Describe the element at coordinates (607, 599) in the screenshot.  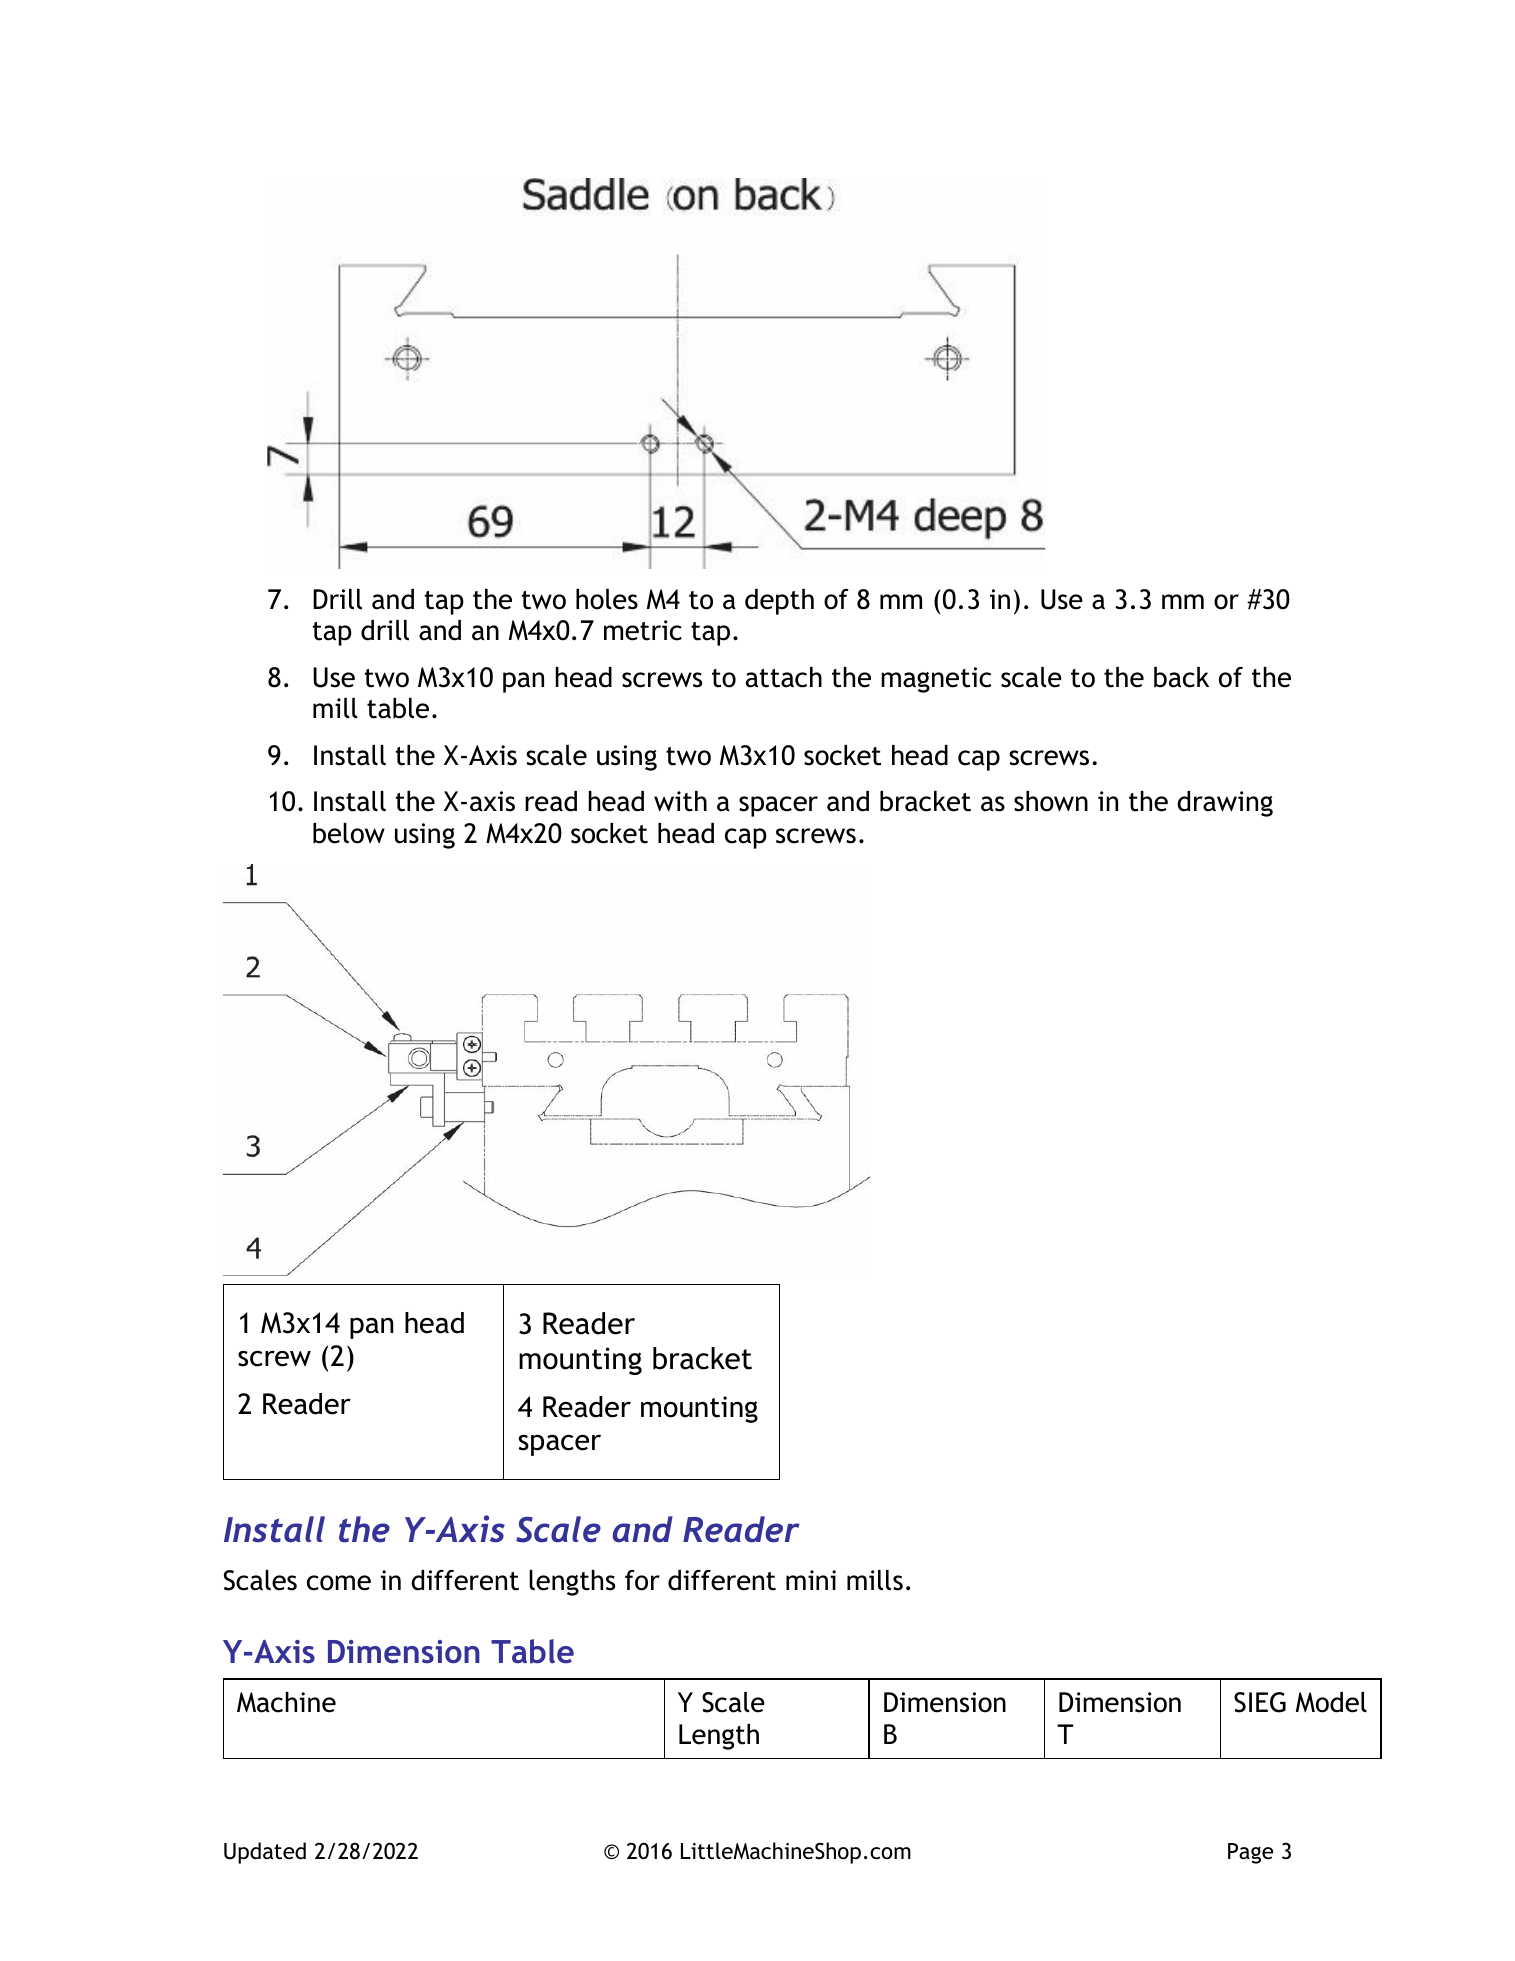
I see `holes` at that location.
